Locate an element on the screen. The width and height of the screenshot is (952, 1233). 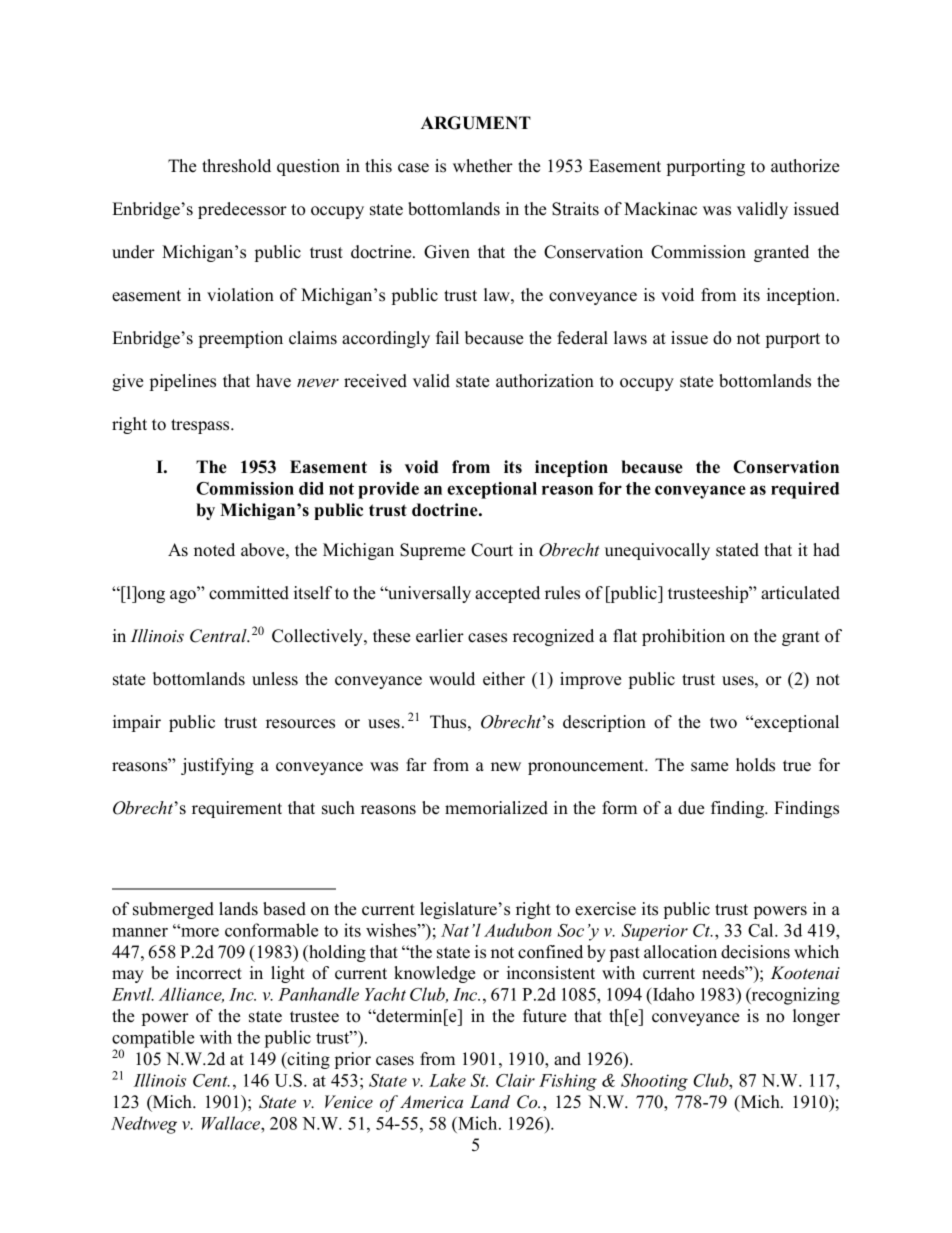
Shooting is located at coordinates (654, 1082).
